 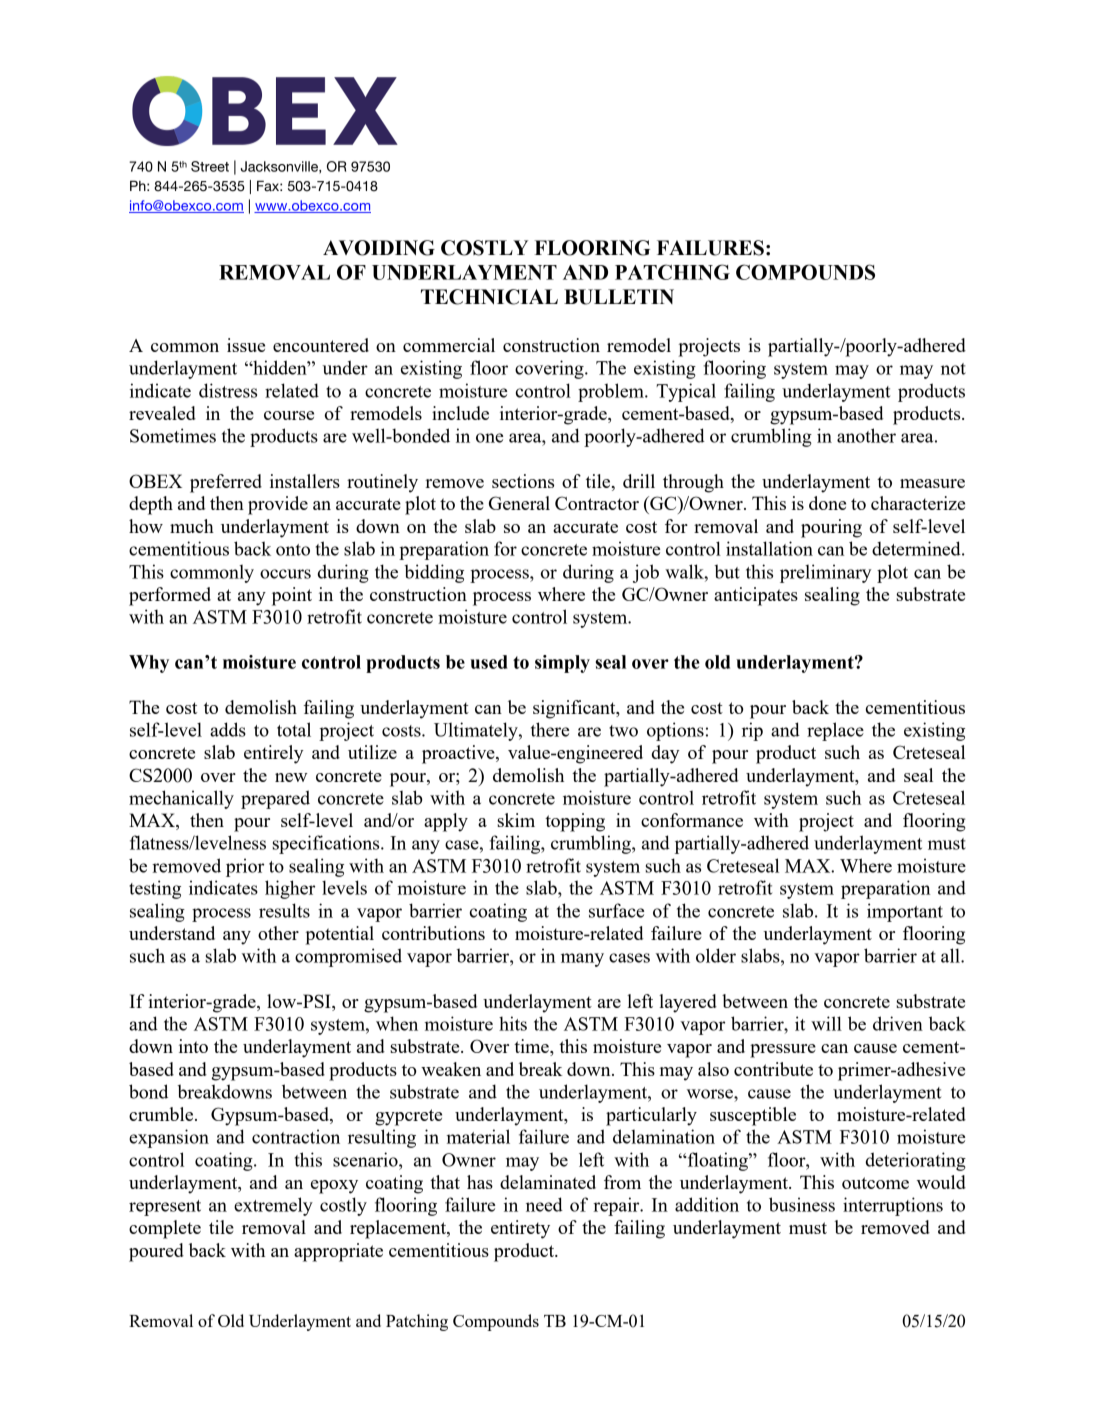 What do you see at coordinates (802, 1204) in the screenshot?
I see `business` at bounding box center [802, 1204].
